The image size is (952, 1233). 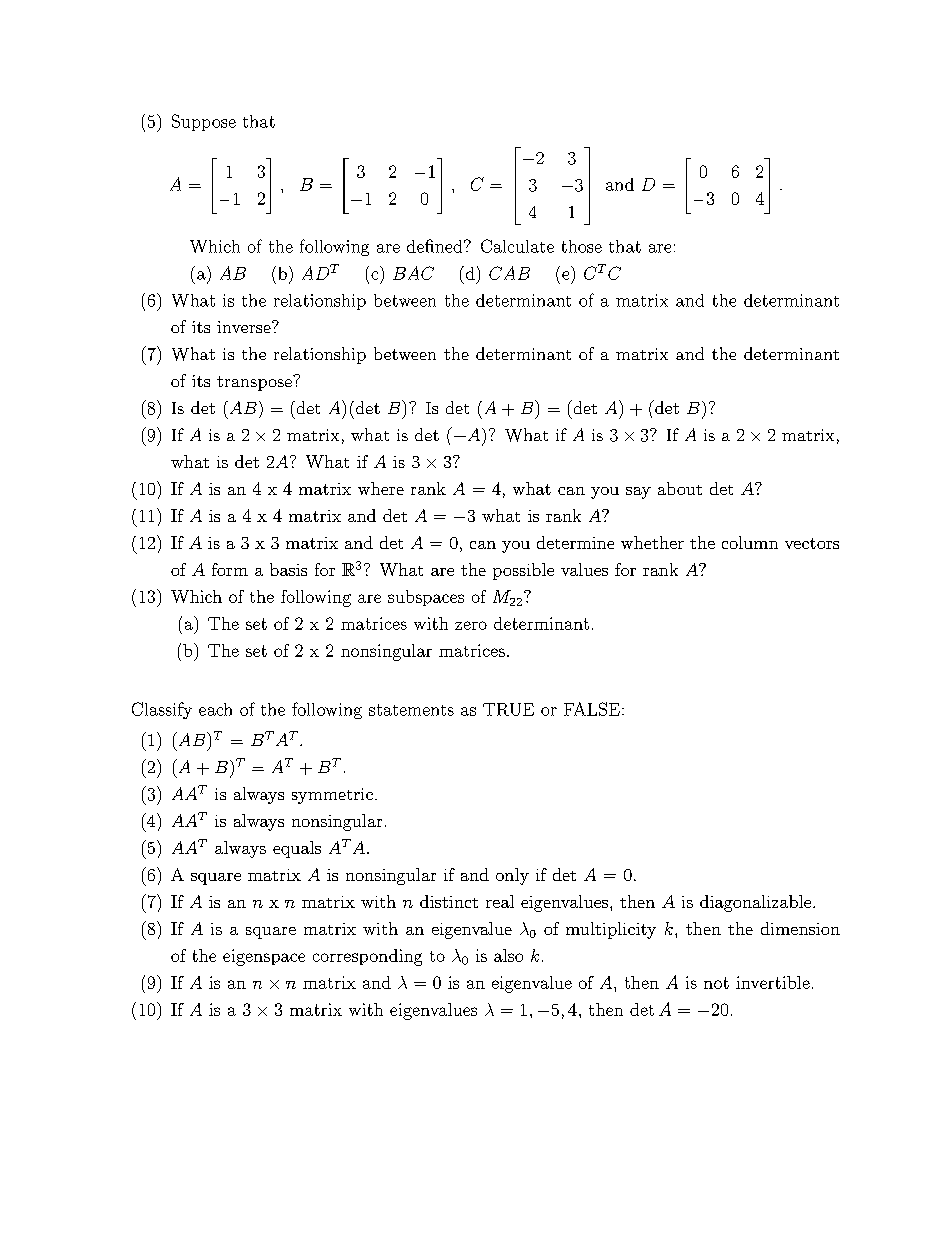 I want to click on column, so click(x=750, y=542).
